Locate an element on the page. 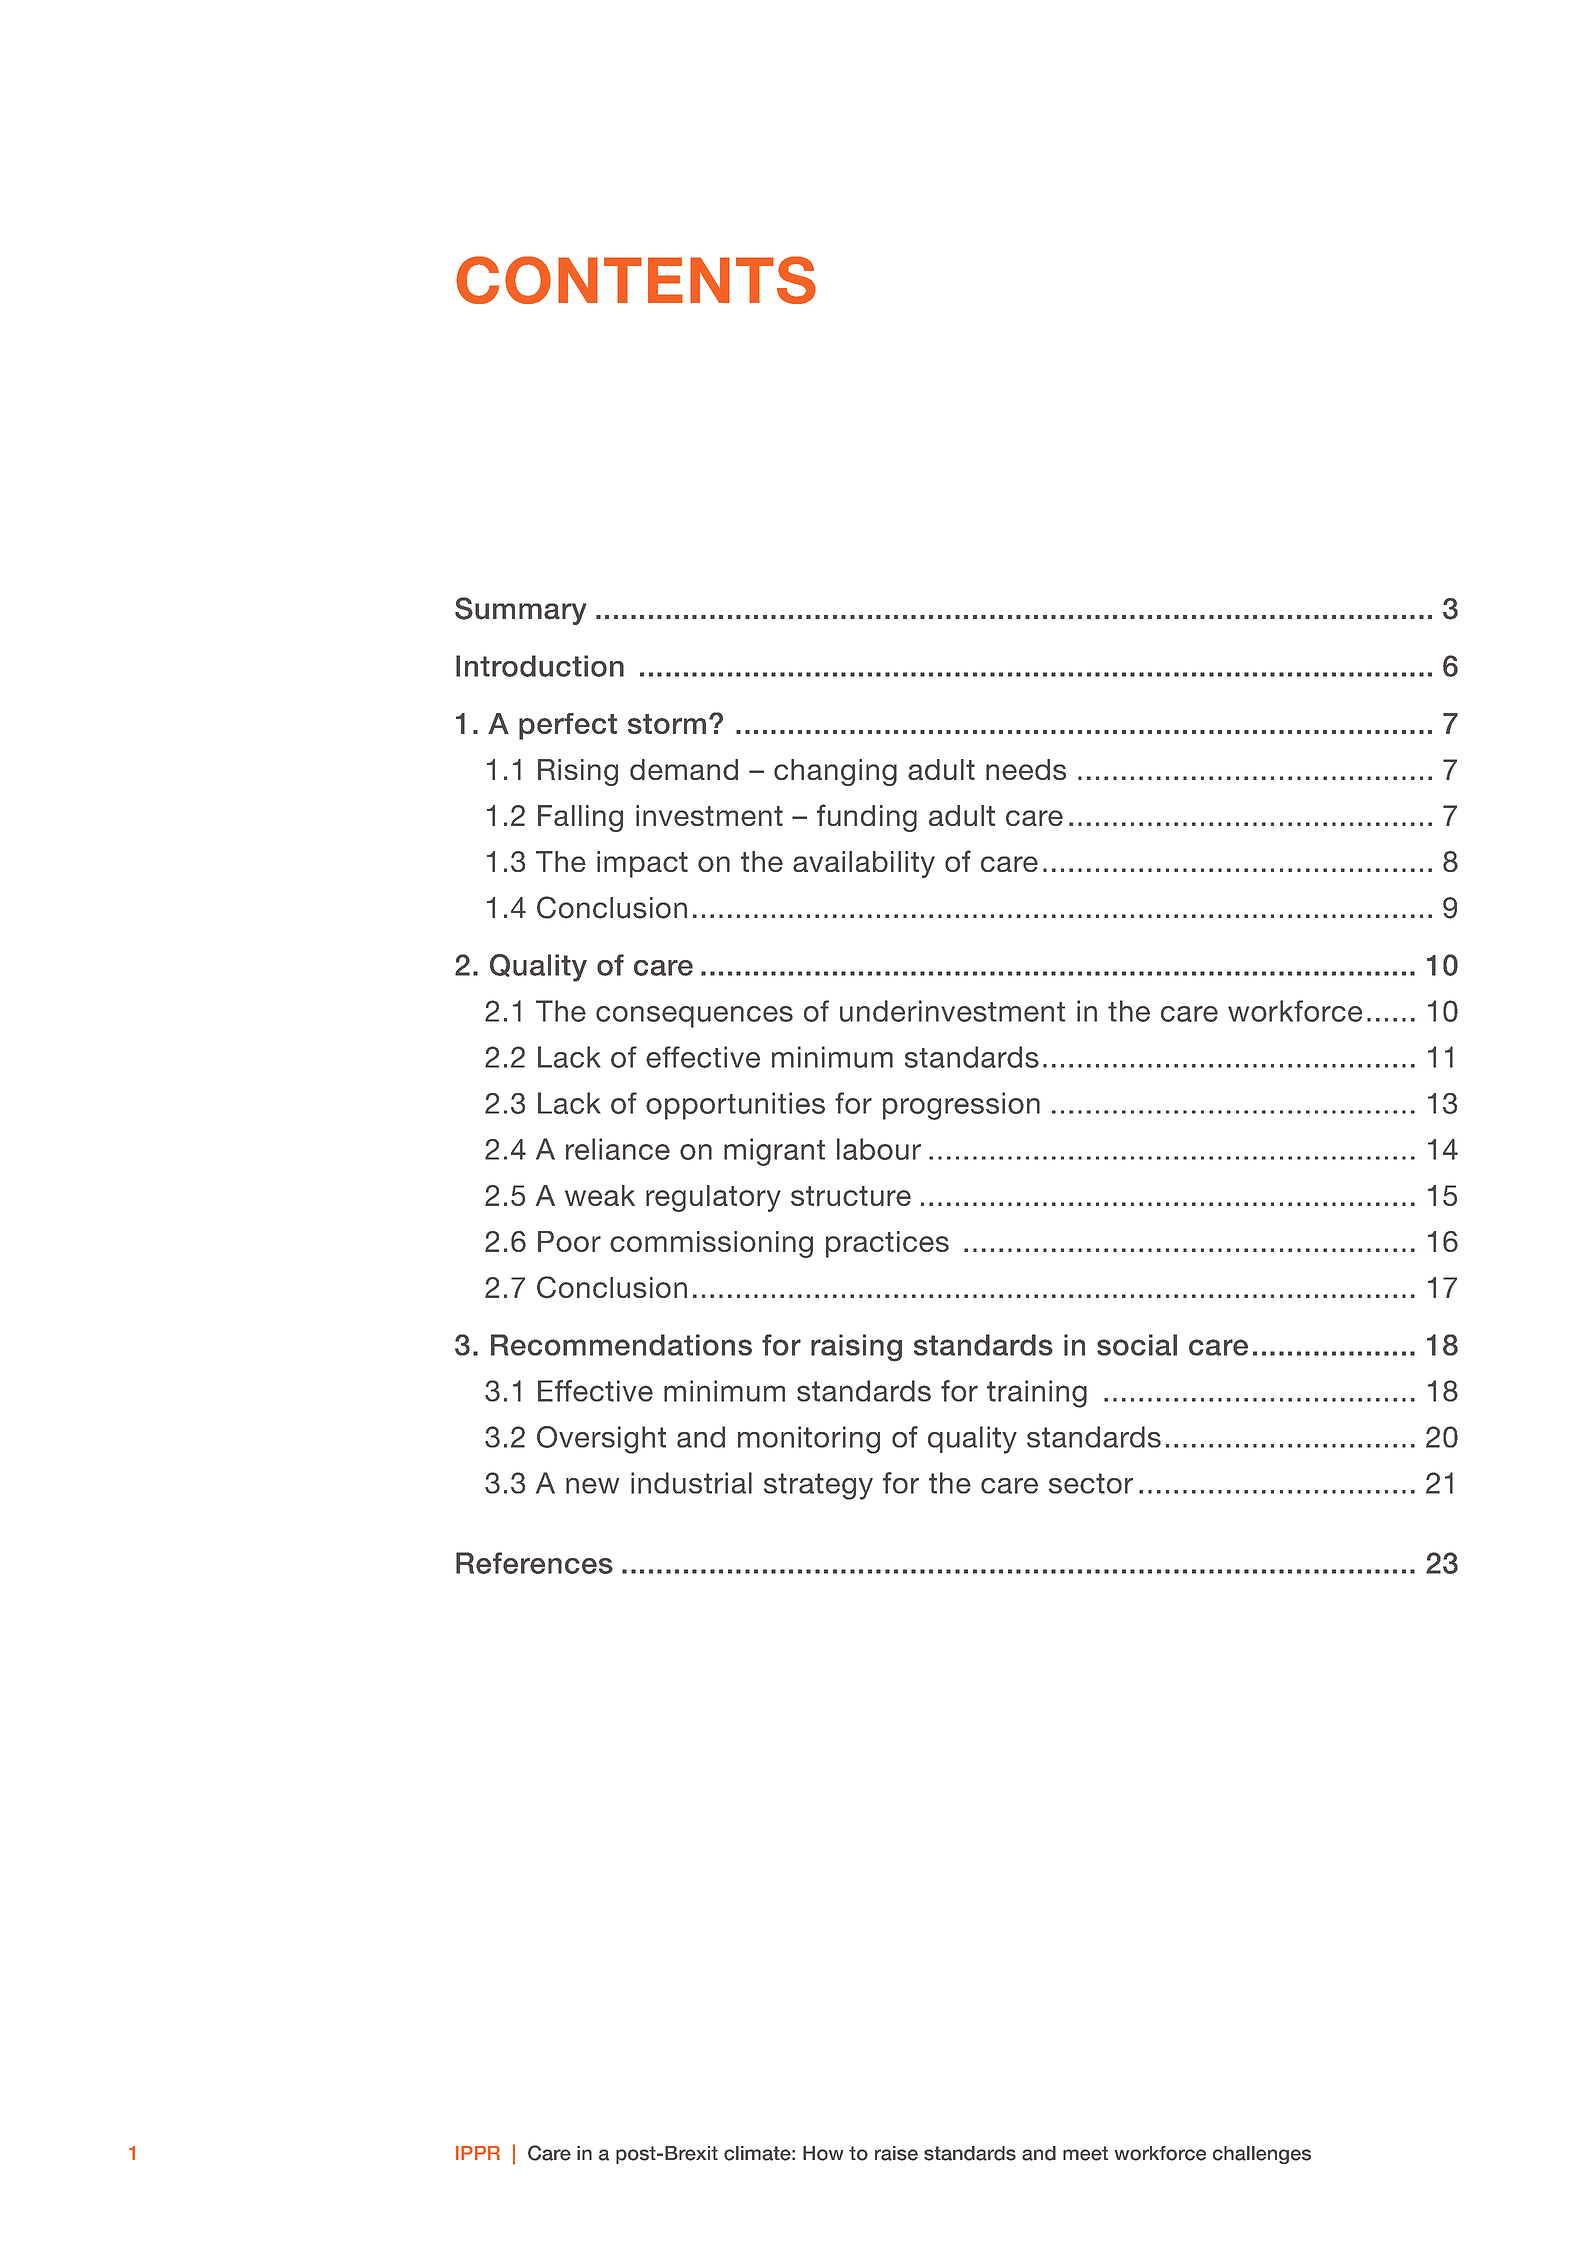 The width and height of the image is (1590, 2248). changing is located at coordinates (835, 772).
